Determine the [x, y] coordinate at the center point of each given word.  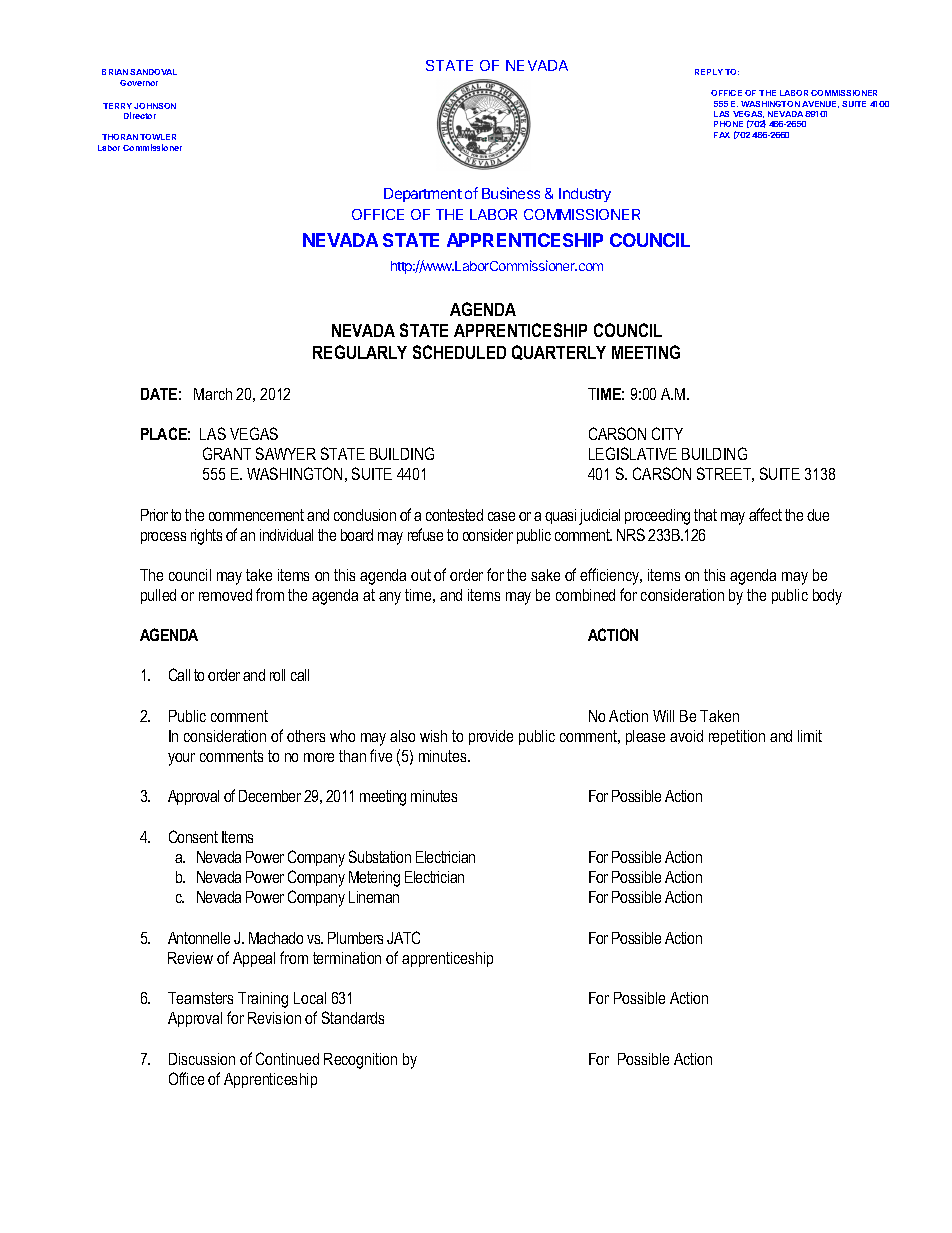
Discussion [202, 1059]
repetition [737, 737]
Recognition [360, 1061]
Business [511, 193]
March [213, 394]
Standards [353, 1017]
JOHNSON [155, 106]
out [421, 575]
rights [206, 537]
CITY [667, 433]
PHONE [728, 124]
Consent [193, 836]
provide [491, 737]
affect [765, 514]
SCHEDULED [459, 352]
